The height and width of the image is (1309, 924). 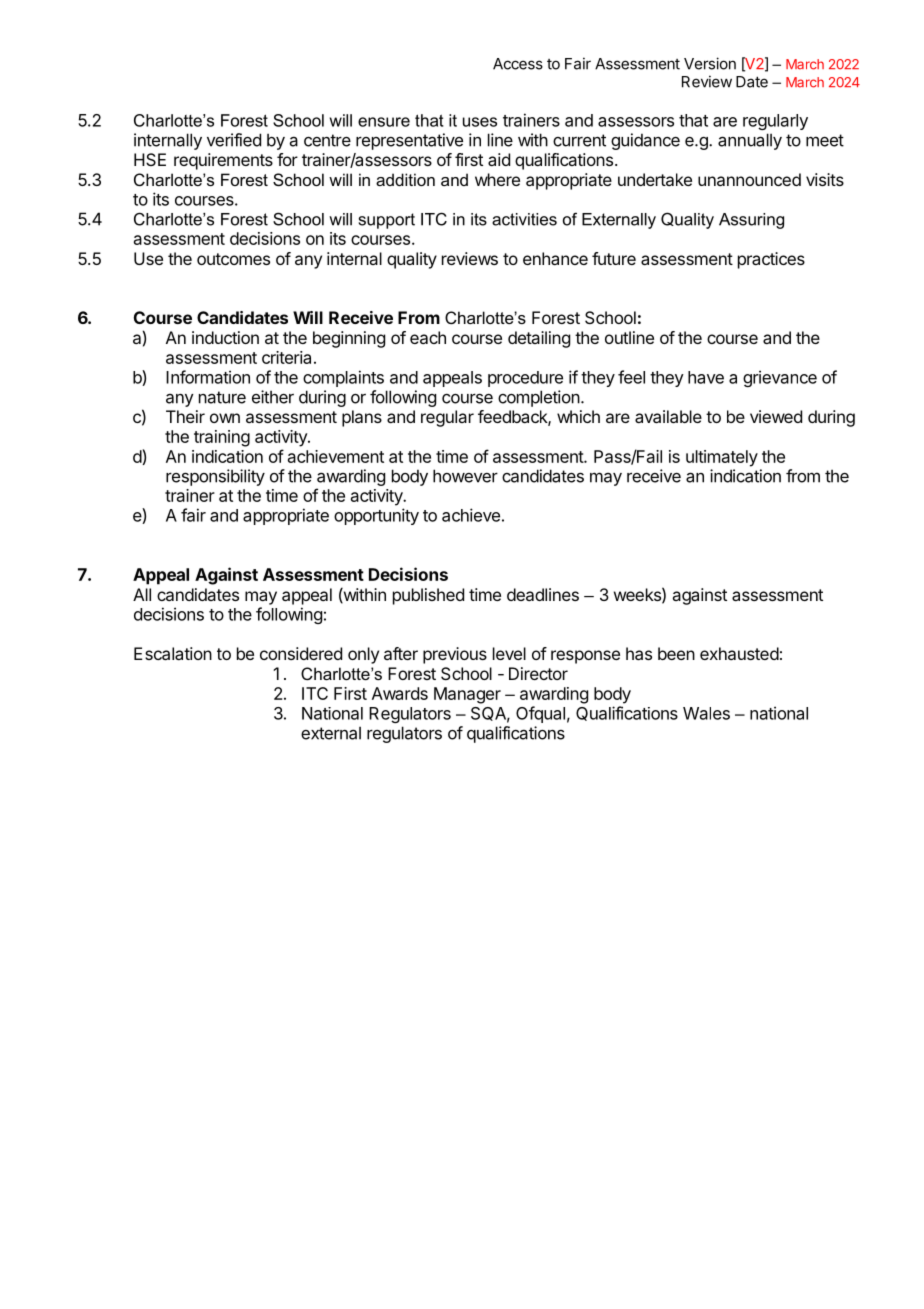 What do you see at coordinates (234, 140) in the image?
I see `verified` at bounding box center [234, 140].
